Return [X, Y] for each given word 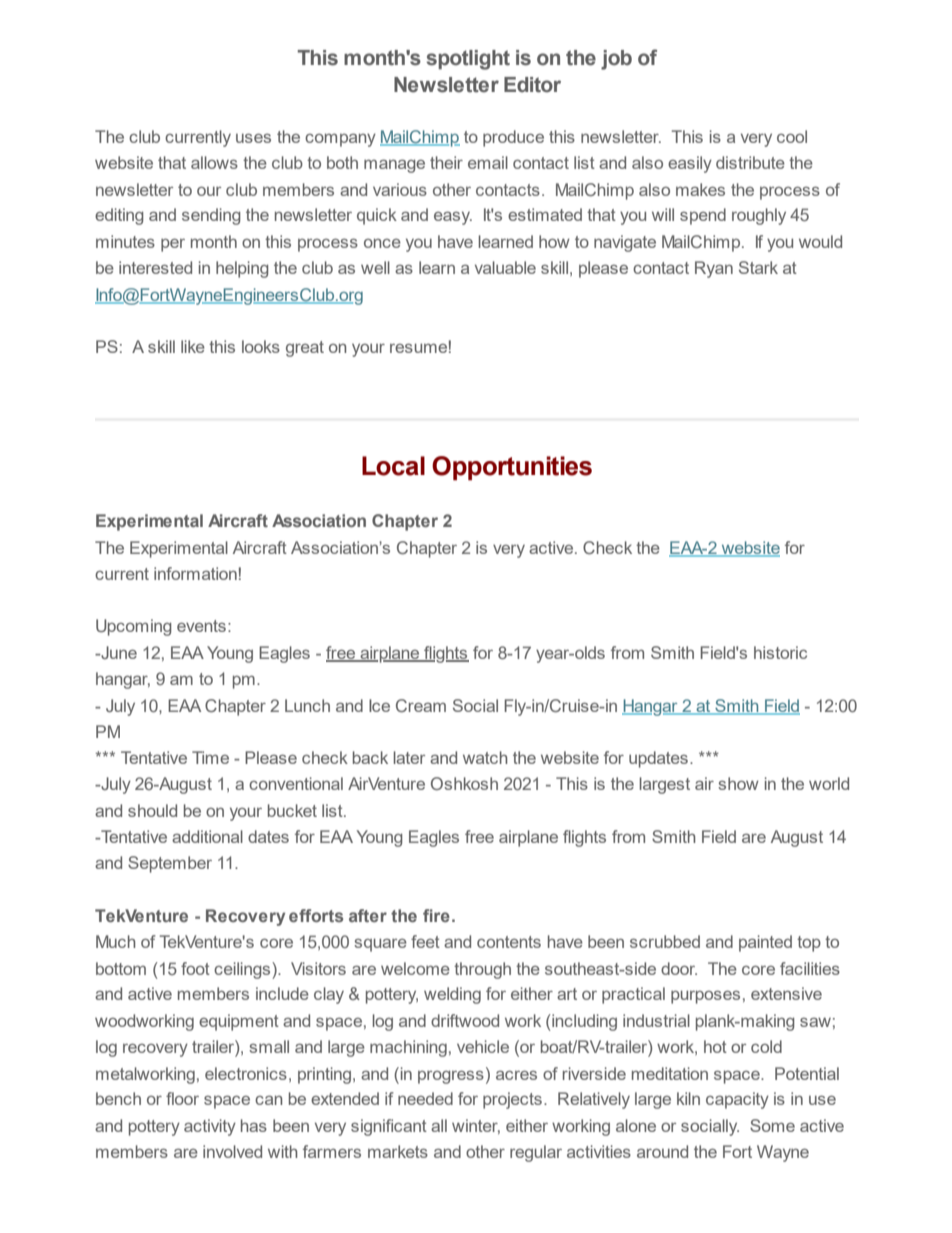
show [738, 783]
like [193, 346]
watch [485, 757]
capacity [737, 1100]
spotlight [468, 60]
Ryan [714, 269]
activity [210, 1127]
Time [210, 757]
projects [512, 1100]
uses [253, 138]
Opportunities [512, 468]
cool [792, 136]
